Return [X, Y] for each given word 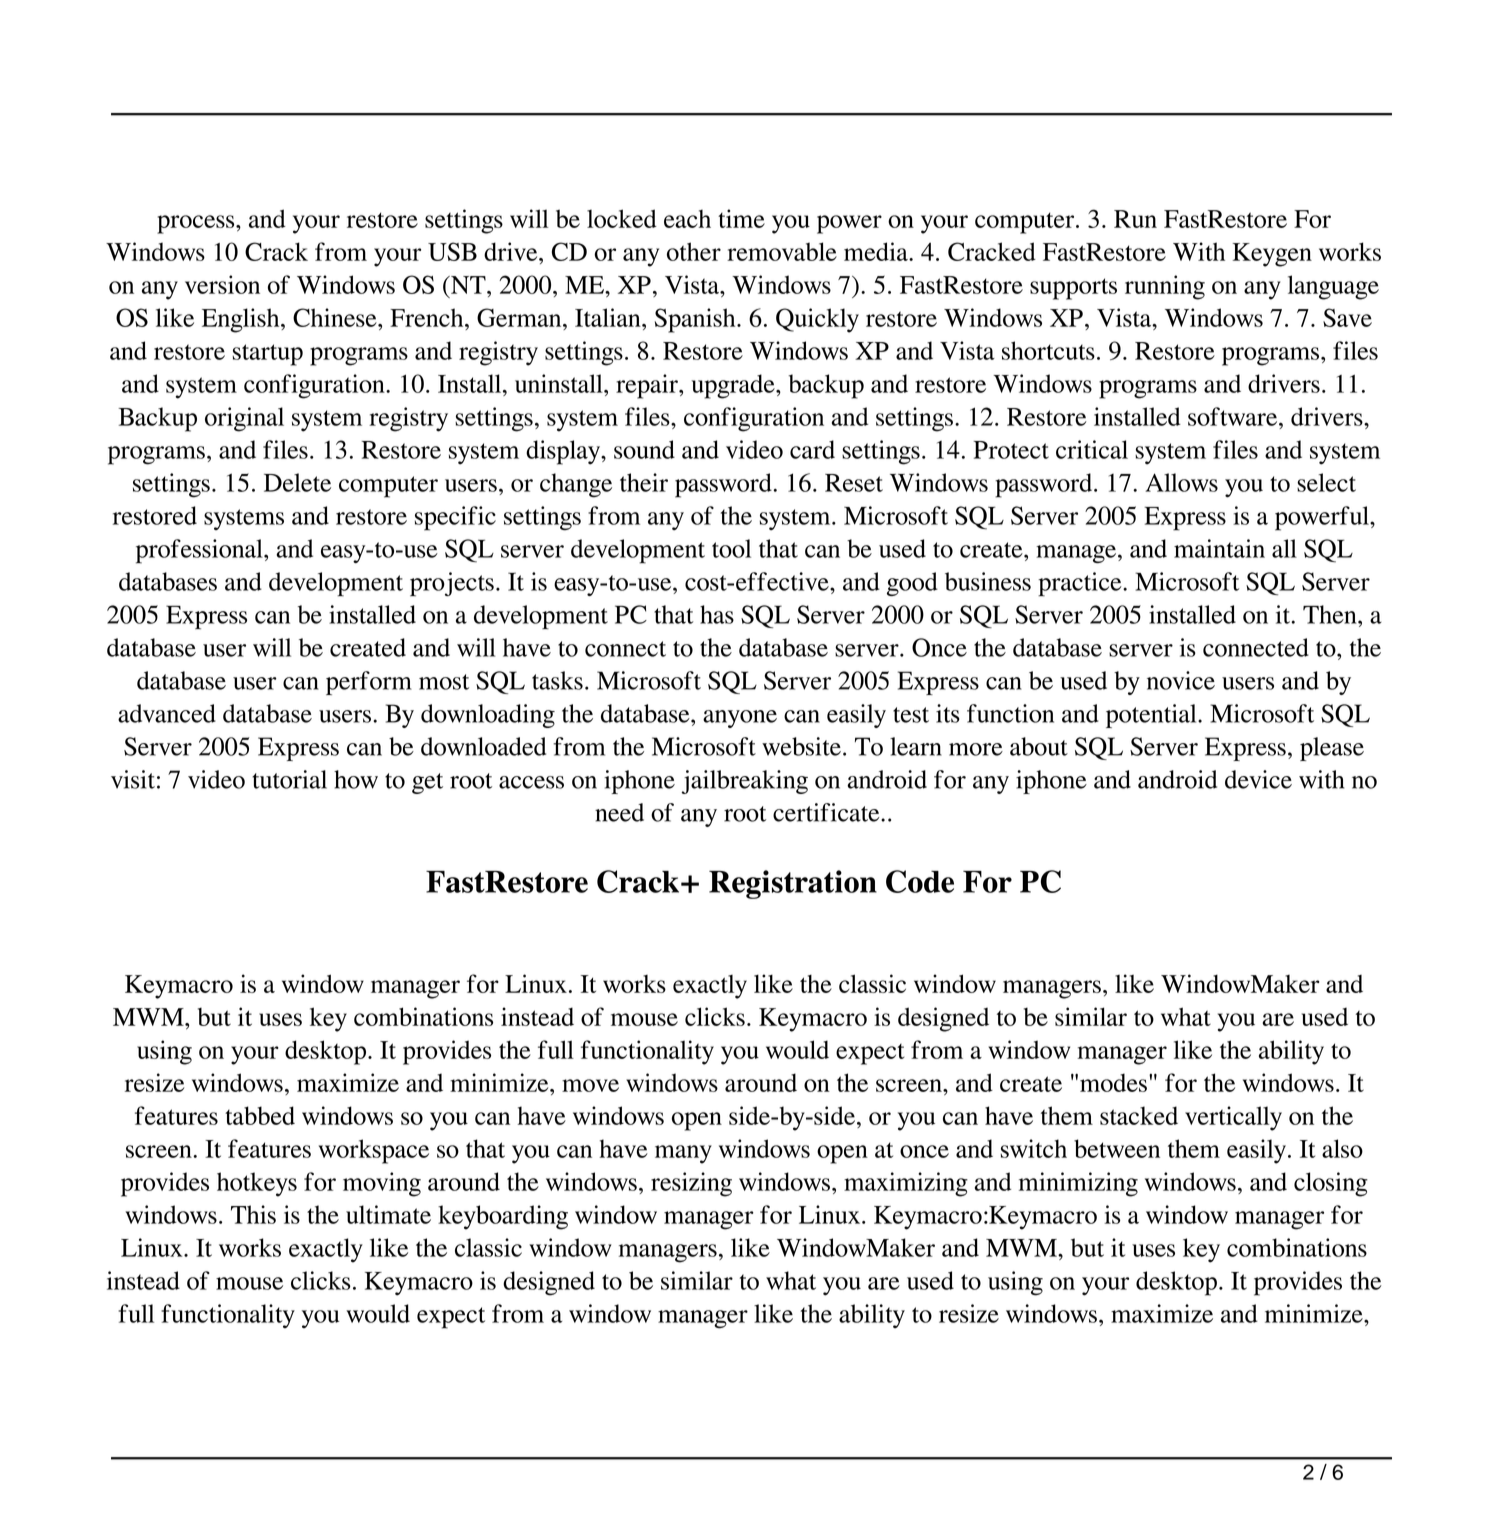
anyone [740, 719]
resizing [691, 1184]
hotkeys [257, 1184]
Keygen [1272, 255]
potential [1152, 716]
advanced [167, 713]
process [197, 224]
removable [782, 251]
